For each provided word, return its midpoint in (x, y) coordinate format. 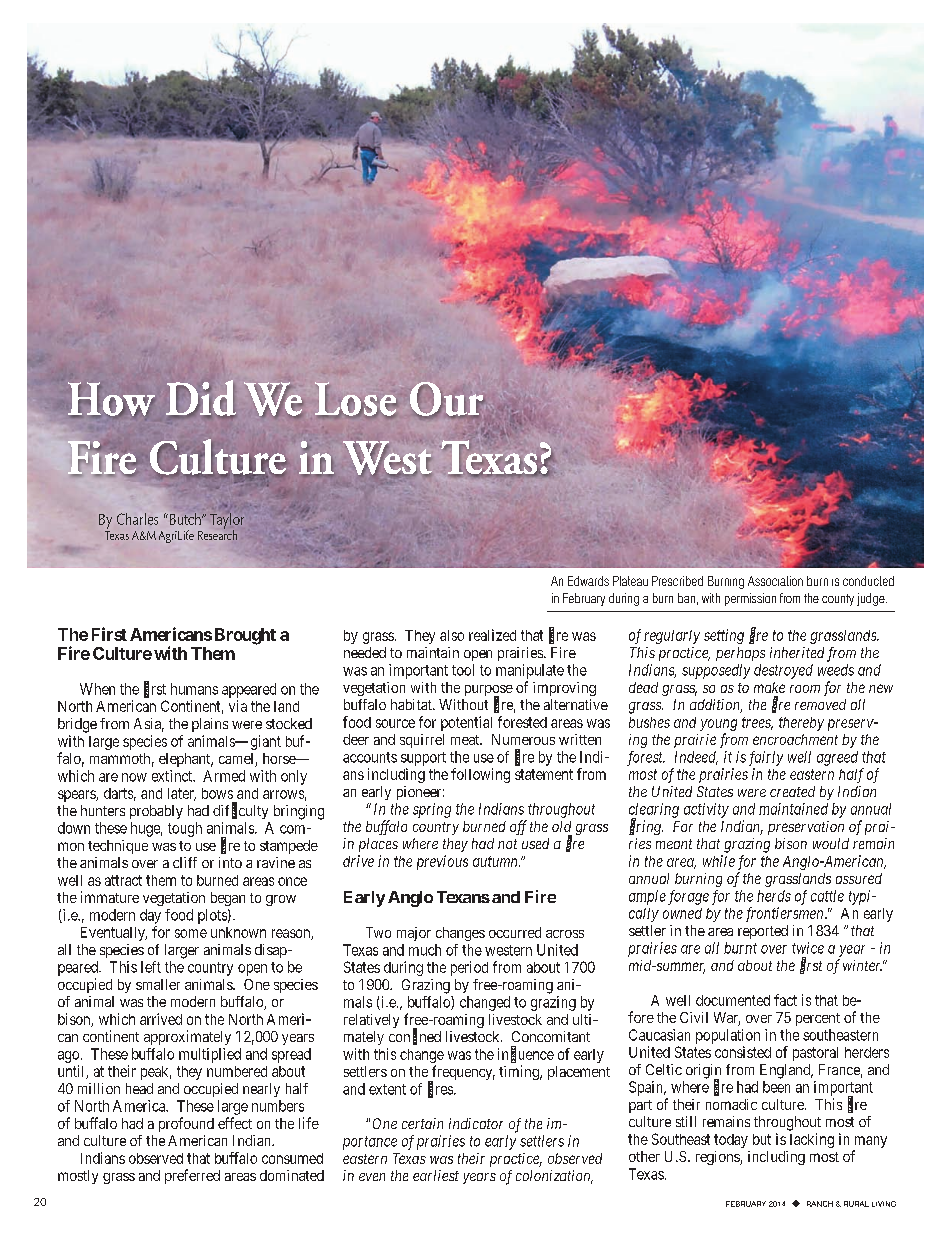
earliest (436, 1175)
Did (201, 398)
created (792, 791)
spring (432, 810)
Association (775, 581)
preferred (192, 1176)
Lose (356, 400)
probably (156, 812)
